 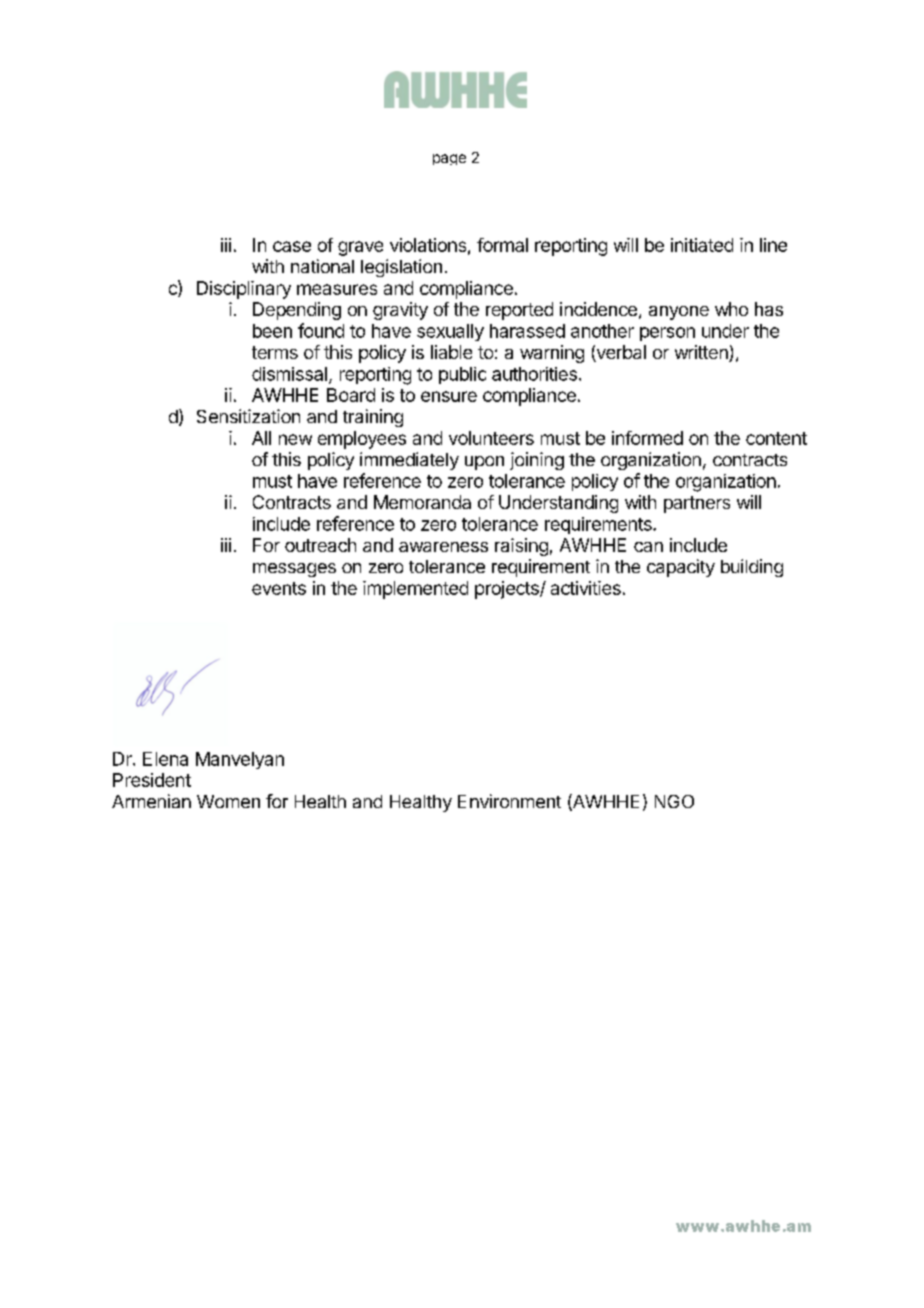 What do you see at coordinates (295, 439) in the screenshot?
I see `new` at bounding box center [295, 439].
